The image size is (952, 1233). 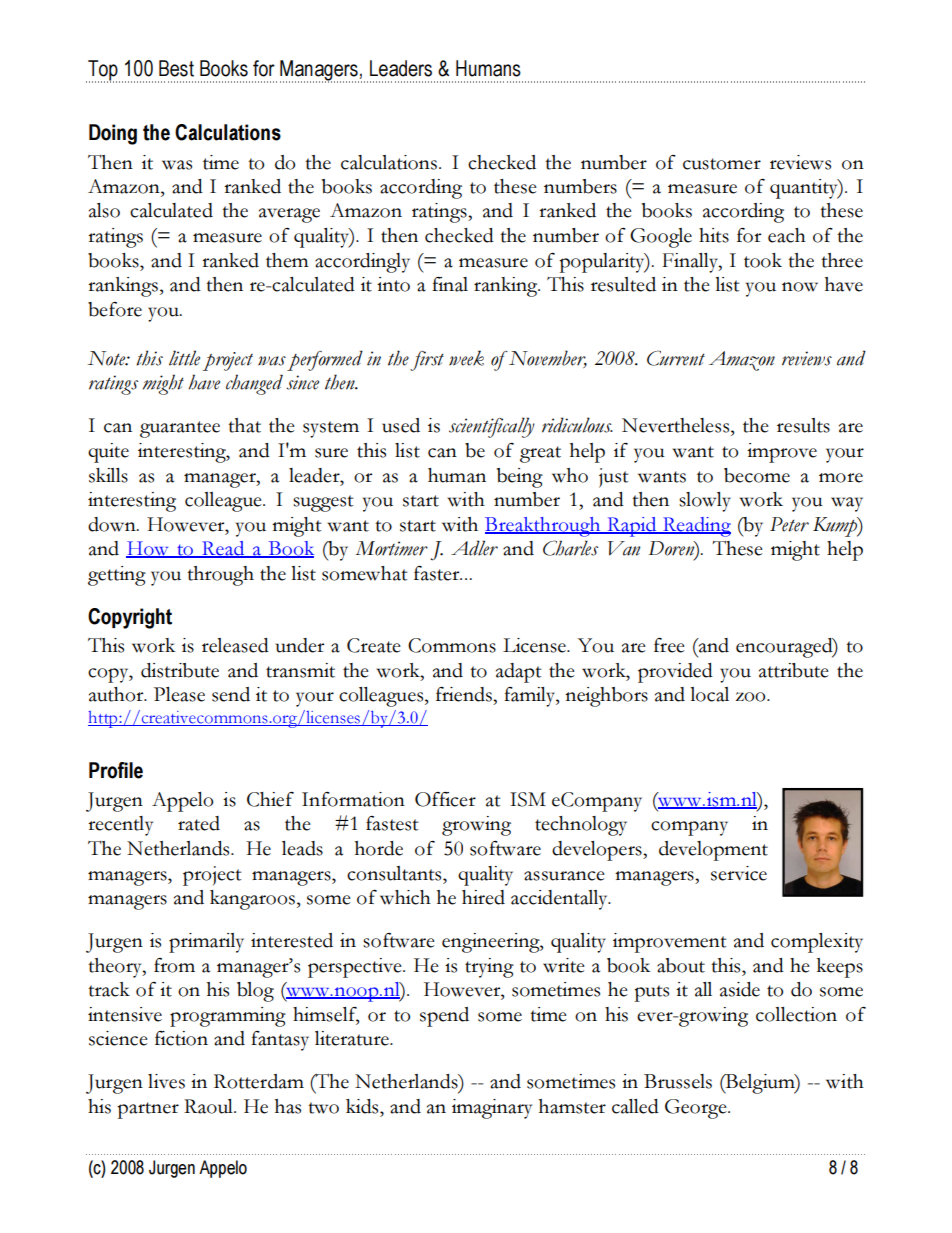 I want to click on average, so click(x=289, y=215).
